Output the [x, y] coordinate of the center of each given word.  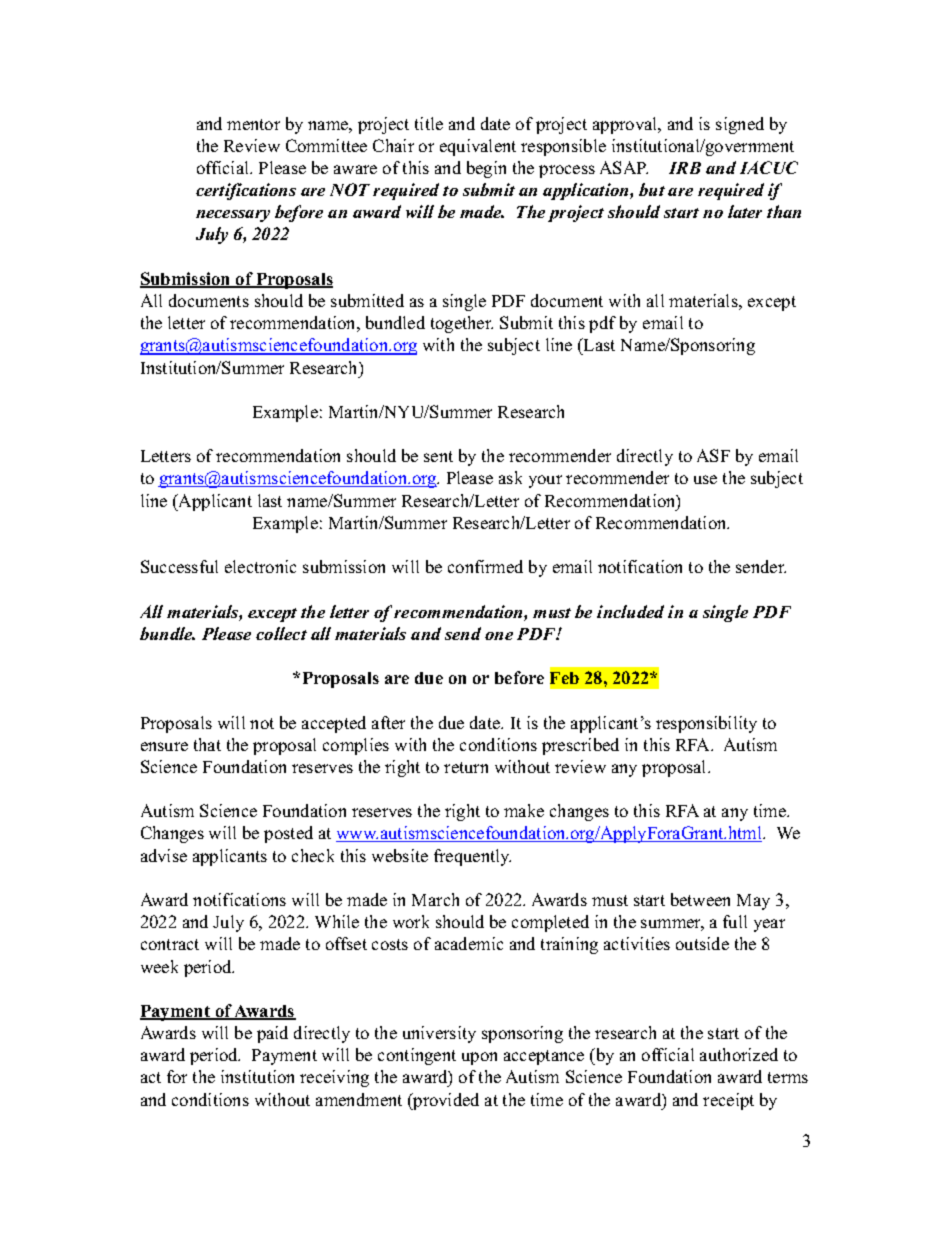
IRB [685, 168]
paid [272, 1034]
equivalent [478, 147]
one [499, 636]
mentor [253, 124]
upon [479, 1058]
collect [281, 633]
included [630, 611]
